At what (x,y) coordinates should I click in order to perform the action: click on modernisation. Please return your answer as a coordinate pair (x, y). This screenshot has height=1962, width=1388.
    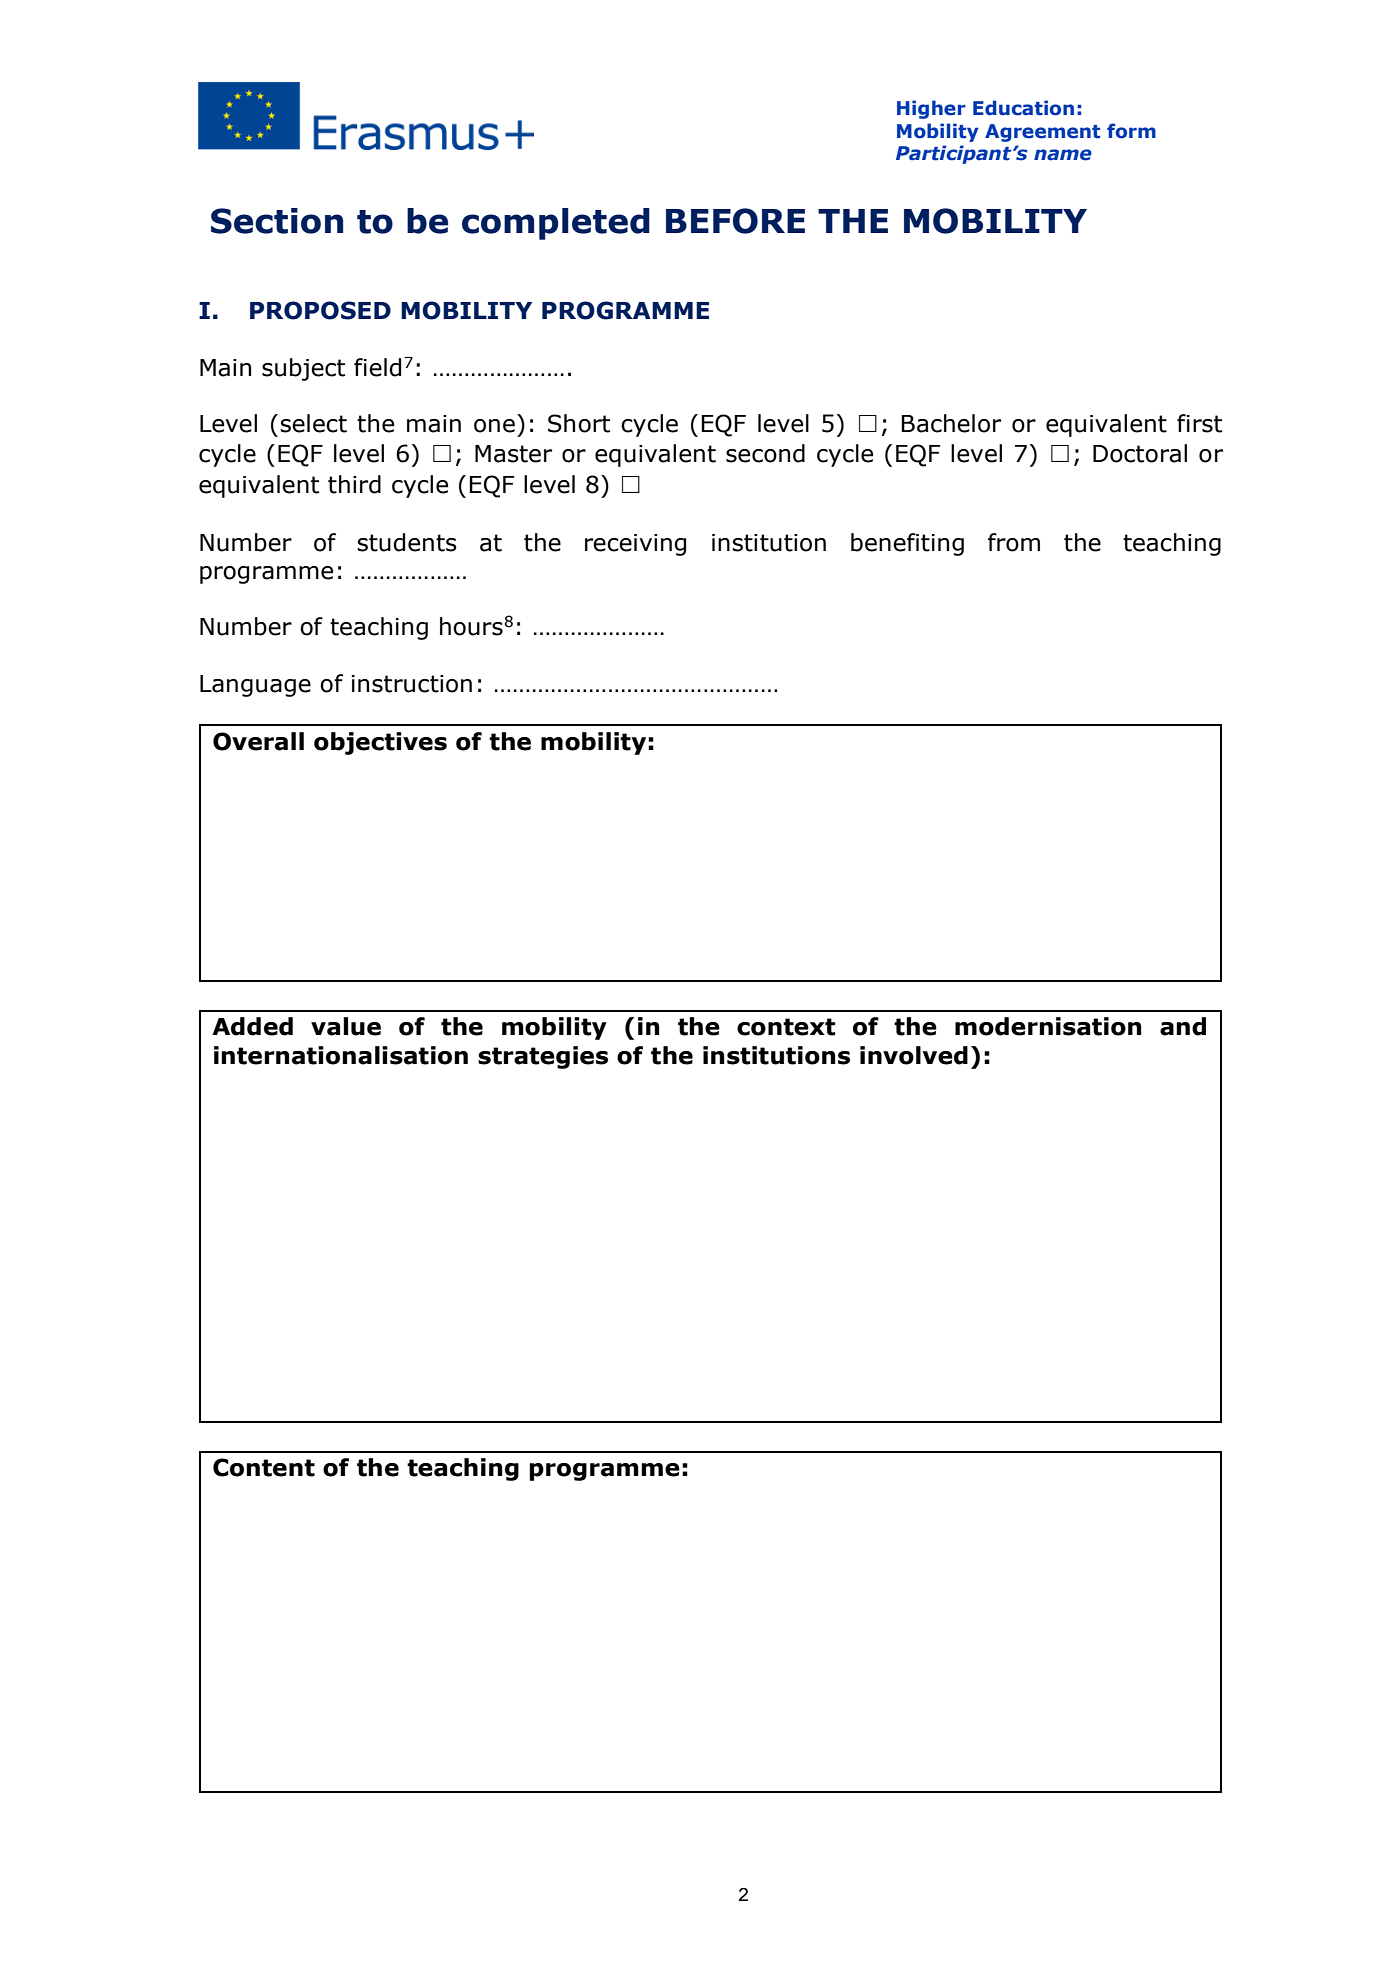
    Looking at the image, I should click on (1048, 1026).
